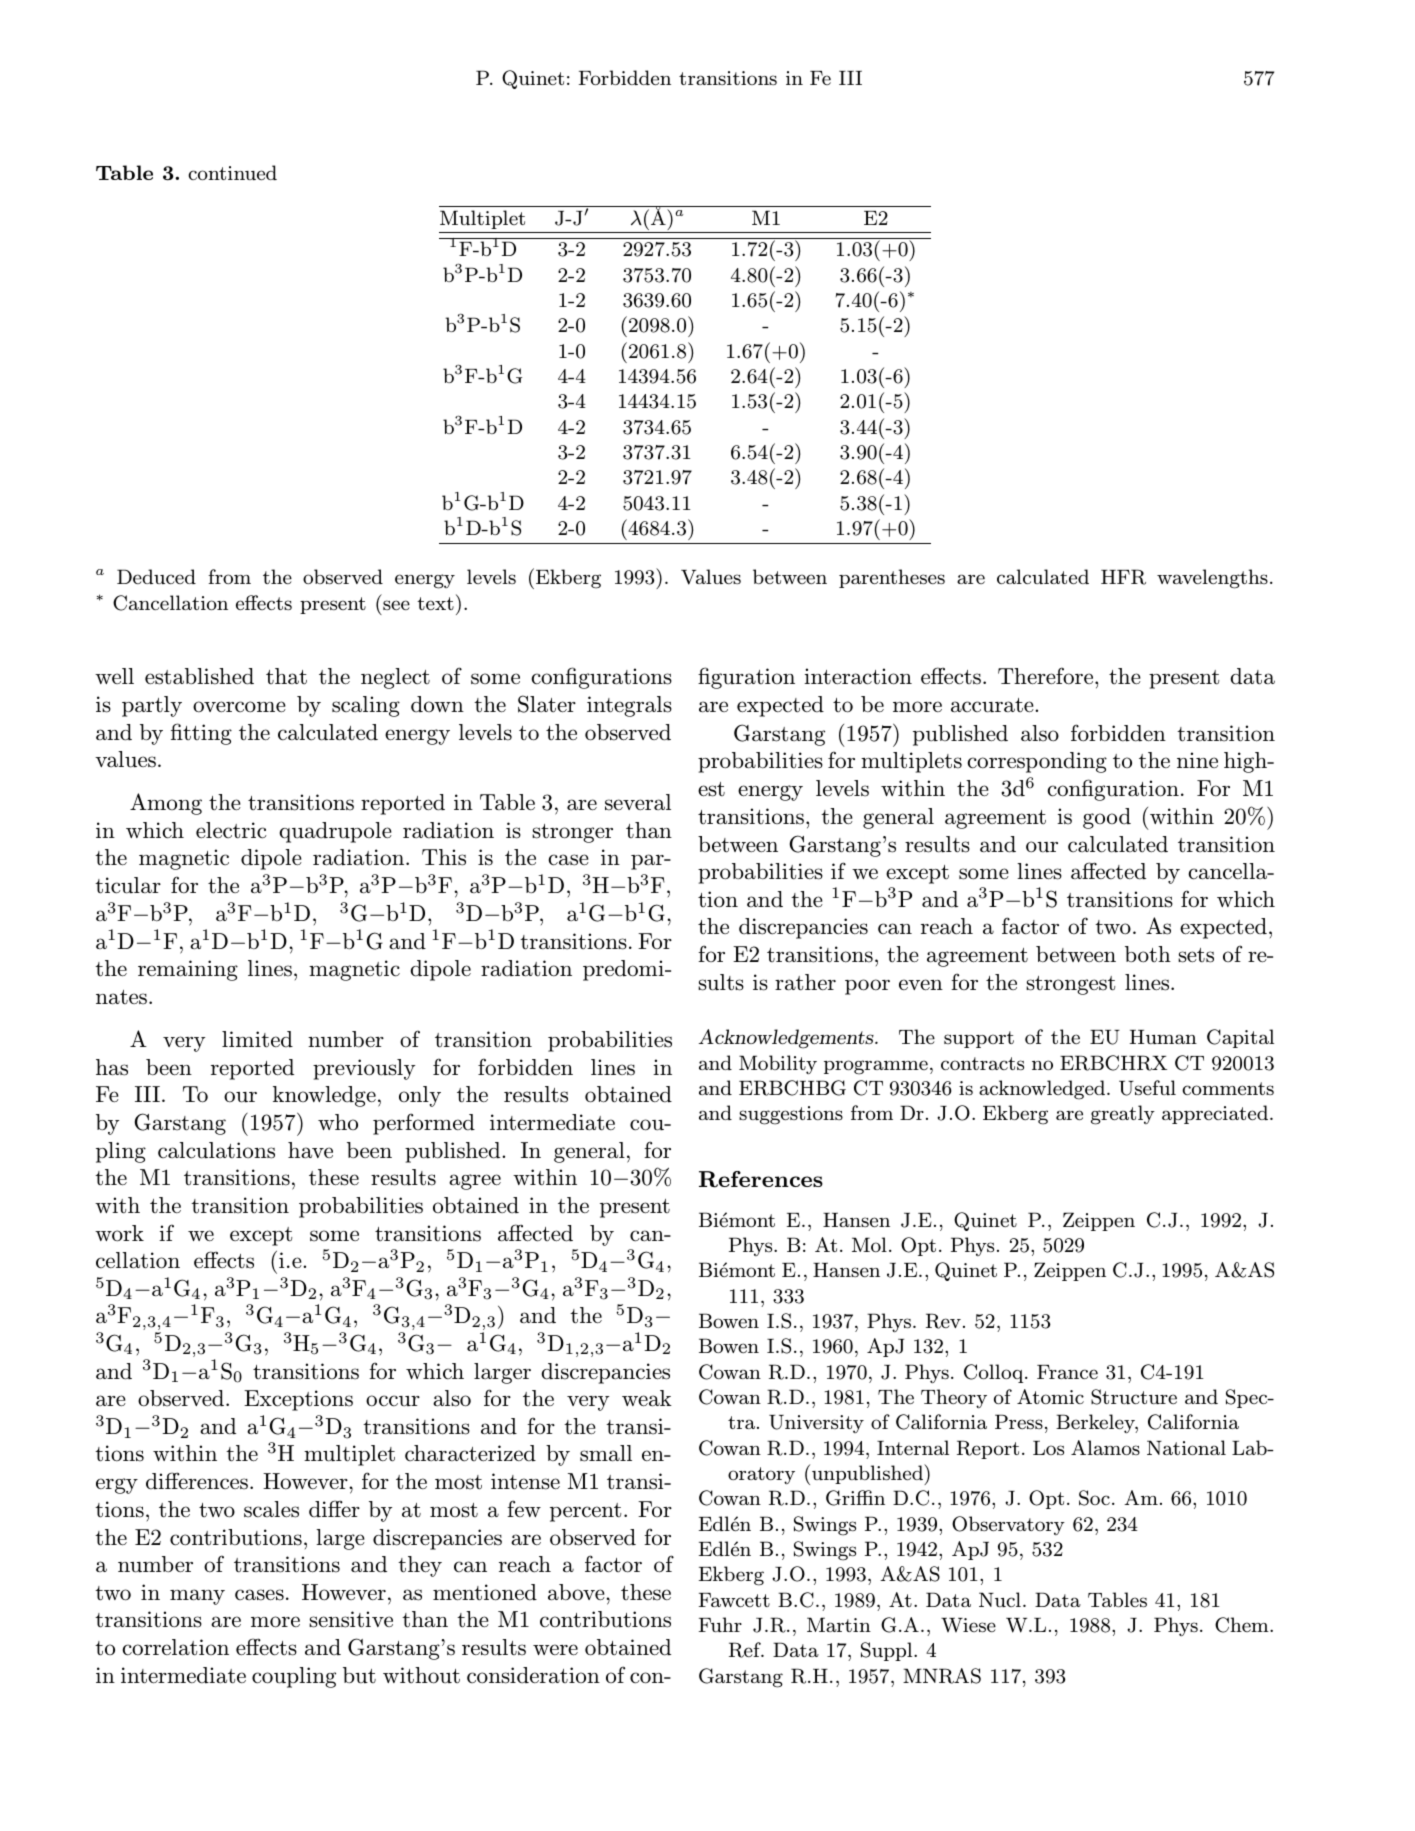 The image size is (1415, 1831). What do you see at coordinates (629, 706) in the screenshot?
I see `integrals` at bounding box center [629, 706].
